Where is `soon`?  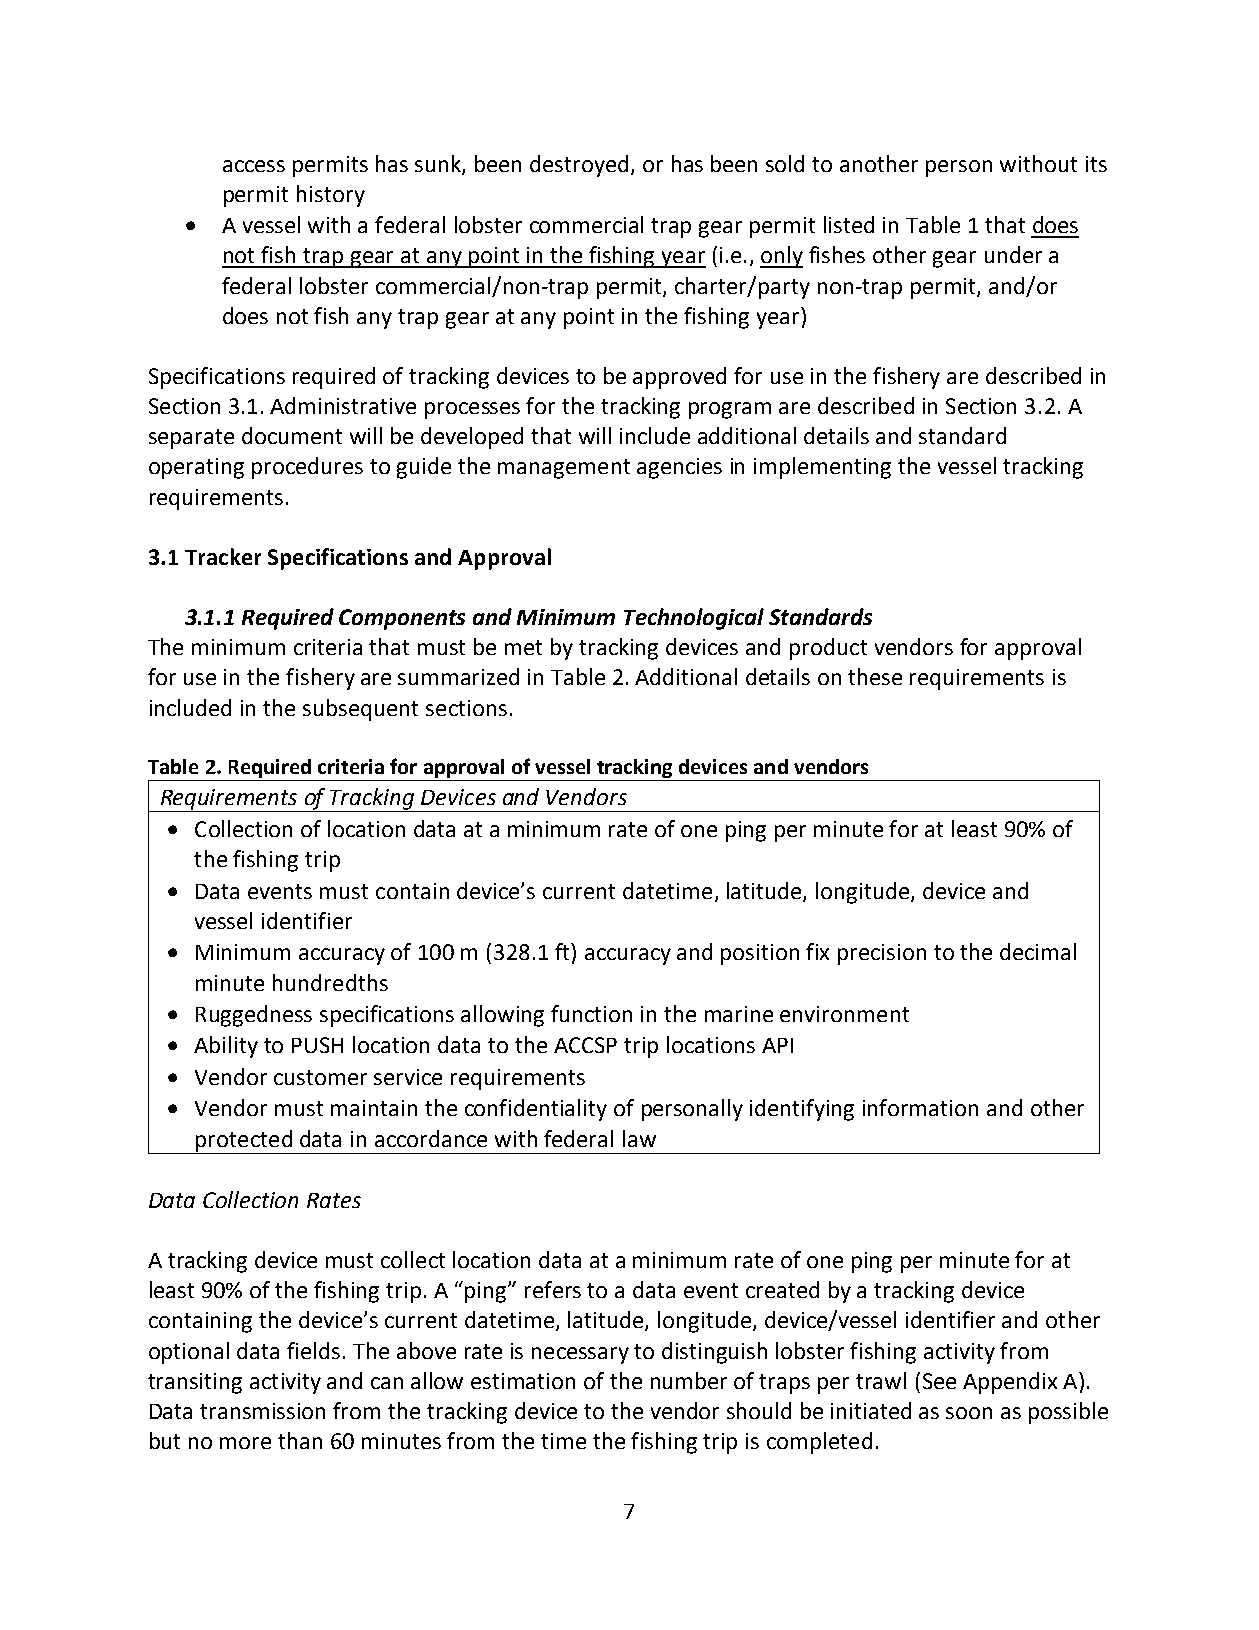
soon is located at coordinates (969, 1413).
